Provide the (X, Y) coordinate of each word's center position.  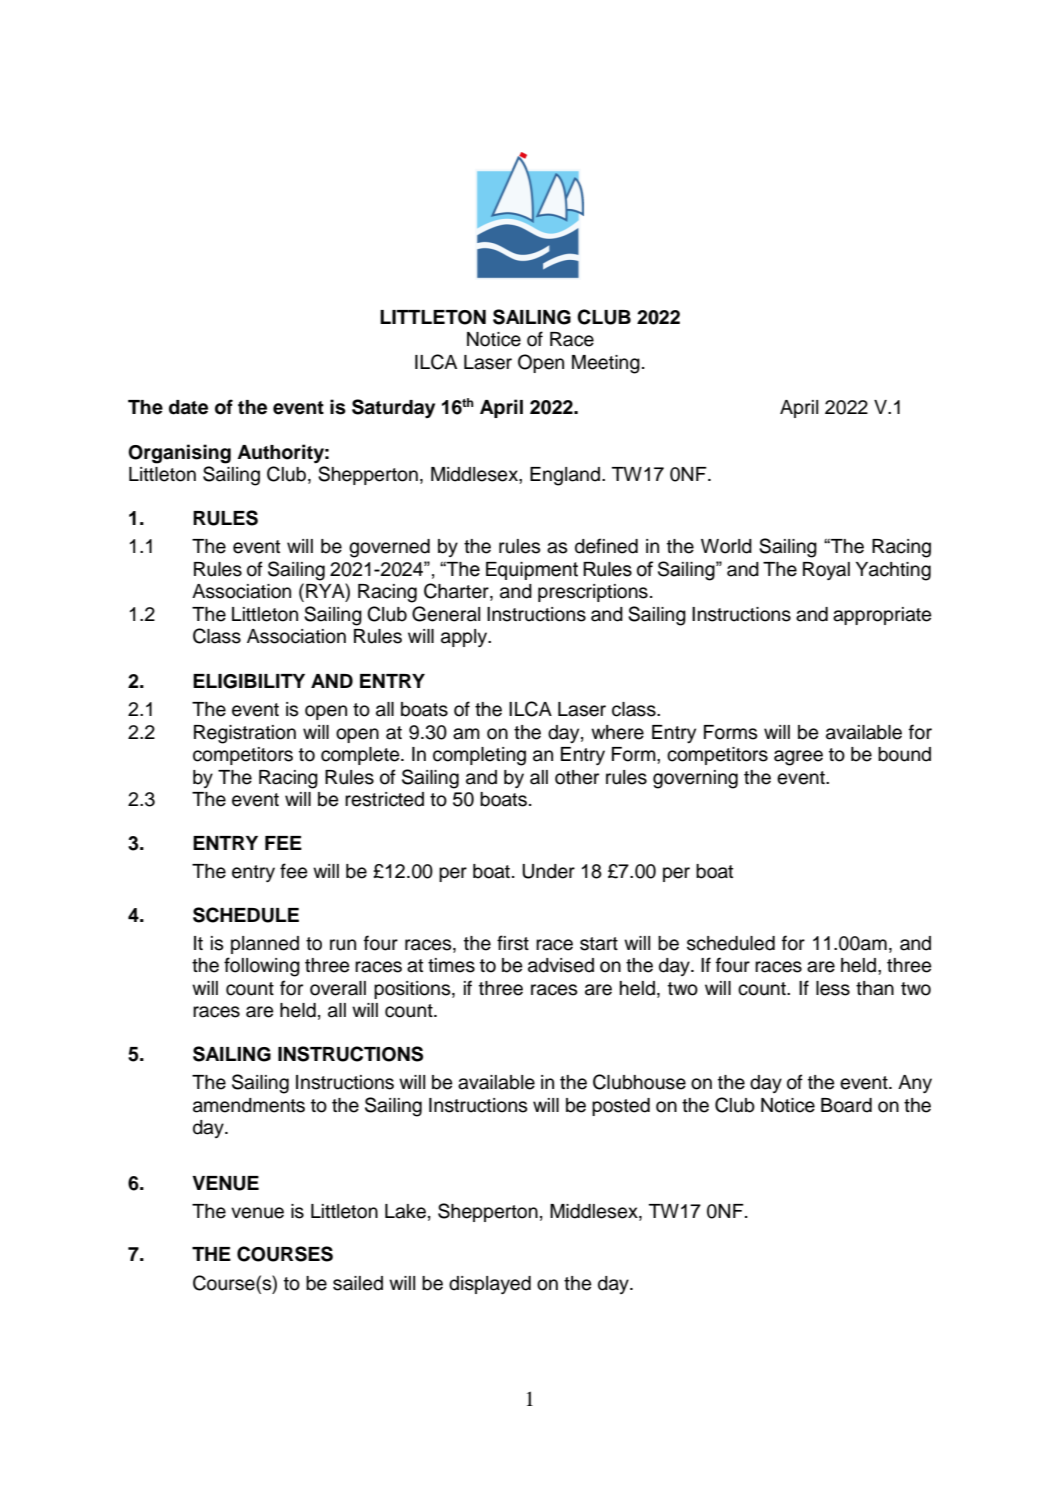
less (833, 988)
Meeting (606, 364)
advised (561, 965)
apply (465, 638)
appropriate (882, 616)
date (188, 407)
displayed (490, 1285)
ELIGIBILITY (249, 681)
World (726, 546)
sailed (358, 1283)
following (262, 967)
